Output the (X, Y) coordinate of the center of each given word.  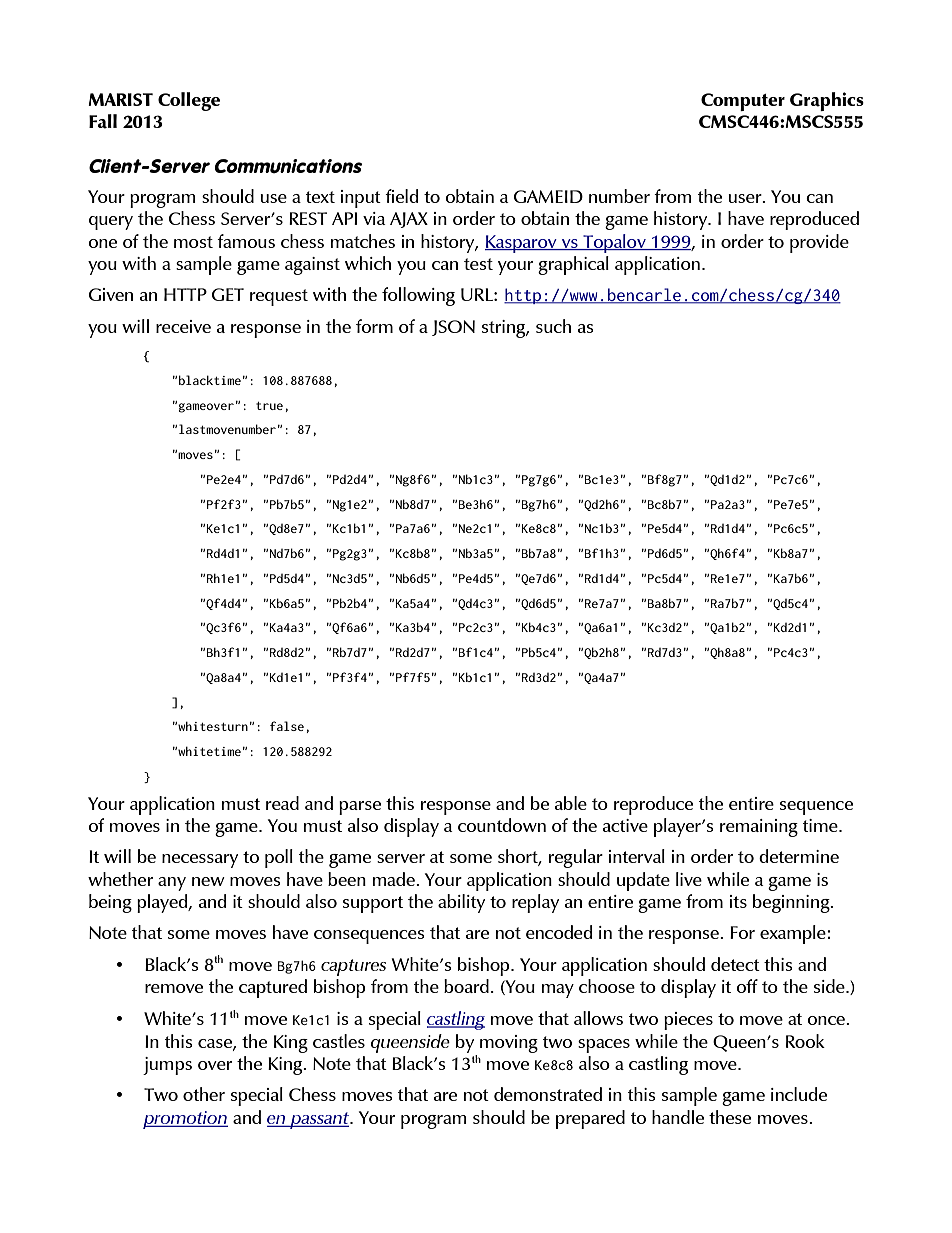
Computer (743, 102)
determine (799, 856)
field (402, 196)
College (189, 101)
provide (819, 243)
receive (183, 326)
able (571, 803)
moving (509, 1044)
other (204, 1094)
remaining (759, 828)
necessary (200, 861)
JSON (453, 328)
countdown (502, 825)
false (287, 726)
